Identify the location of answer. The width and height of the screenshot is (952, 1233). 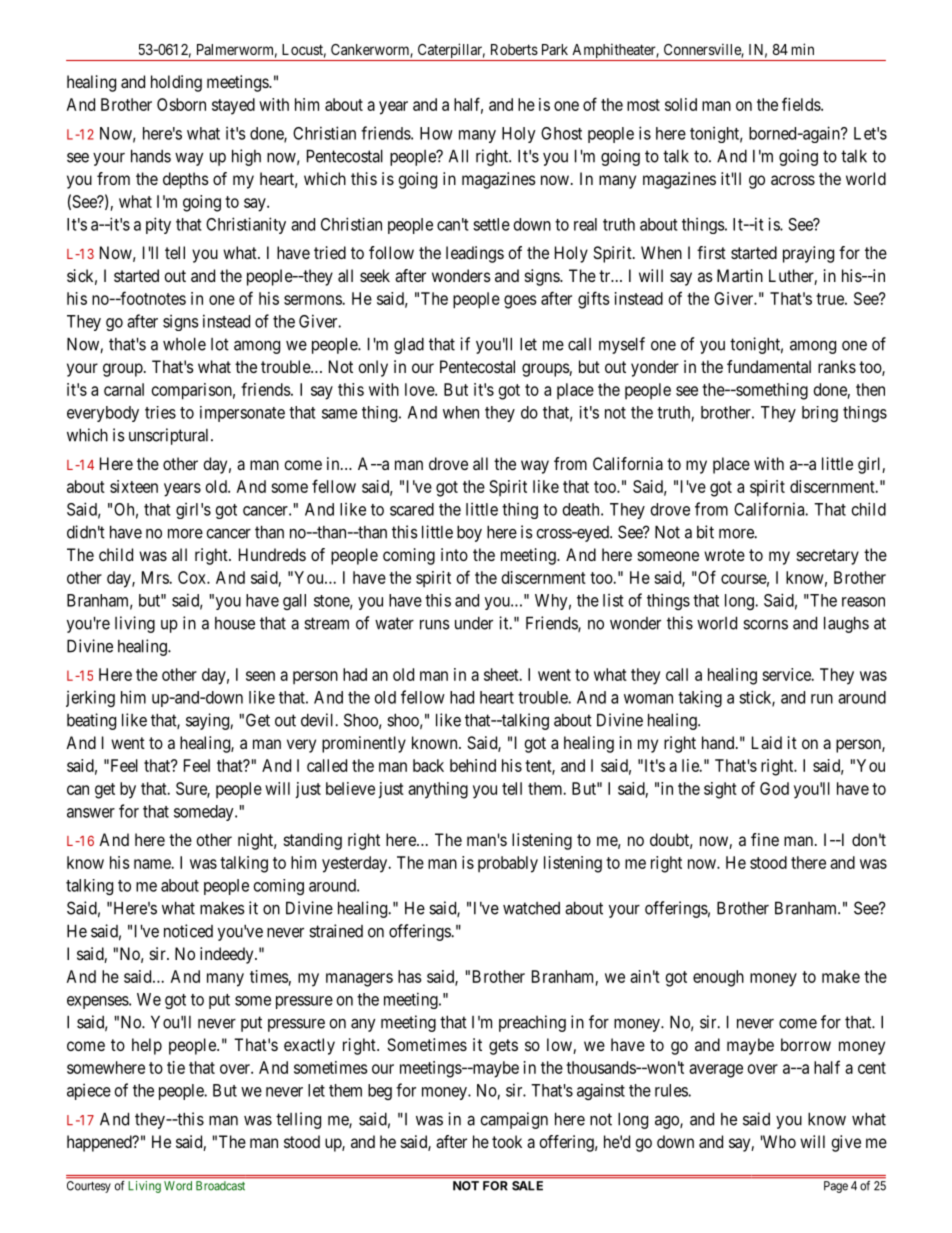
(91, 813).
